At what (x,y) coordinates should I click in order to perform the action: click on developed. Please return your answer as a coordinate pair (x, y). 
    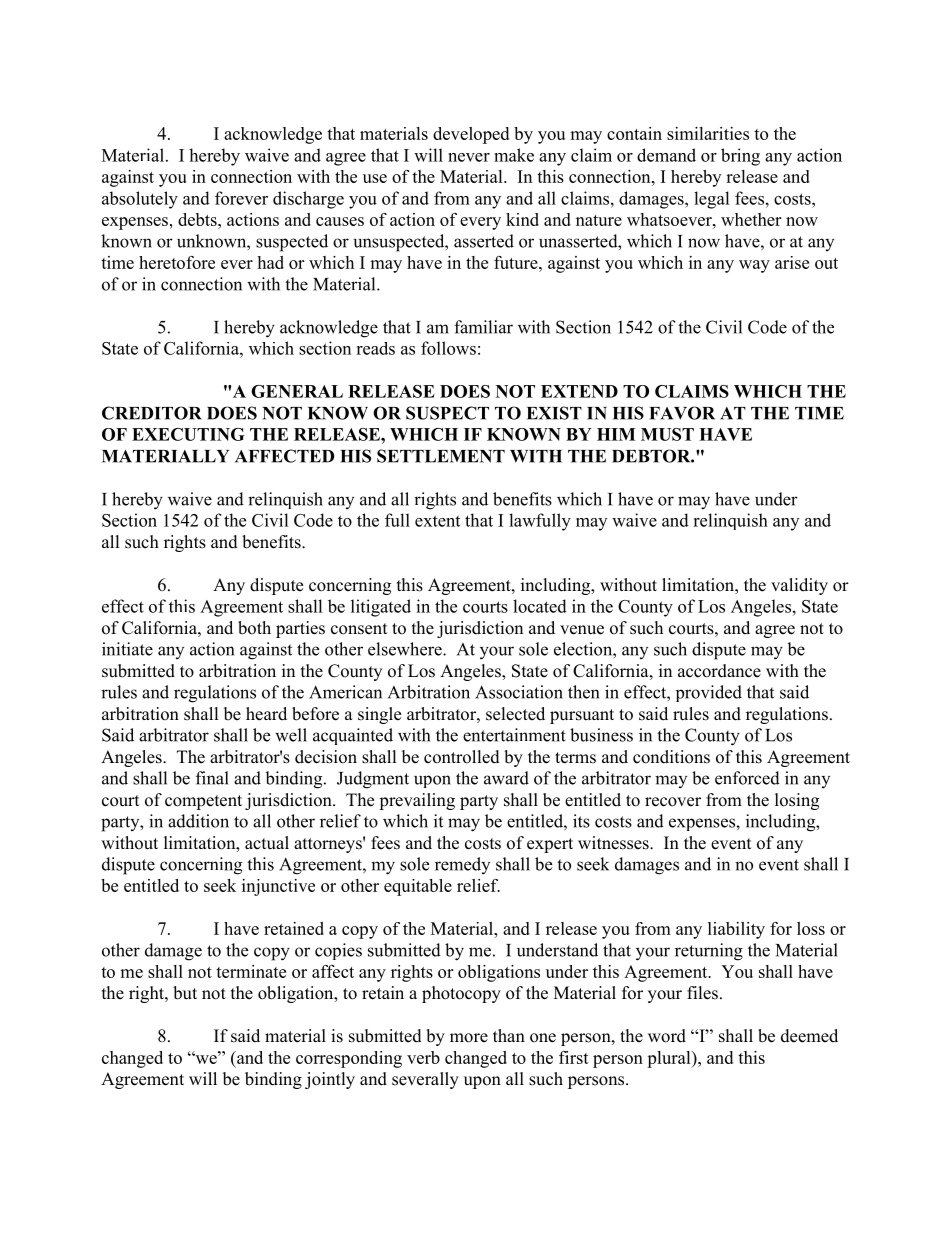
    Looking at the image, I should click on (471, 135).
